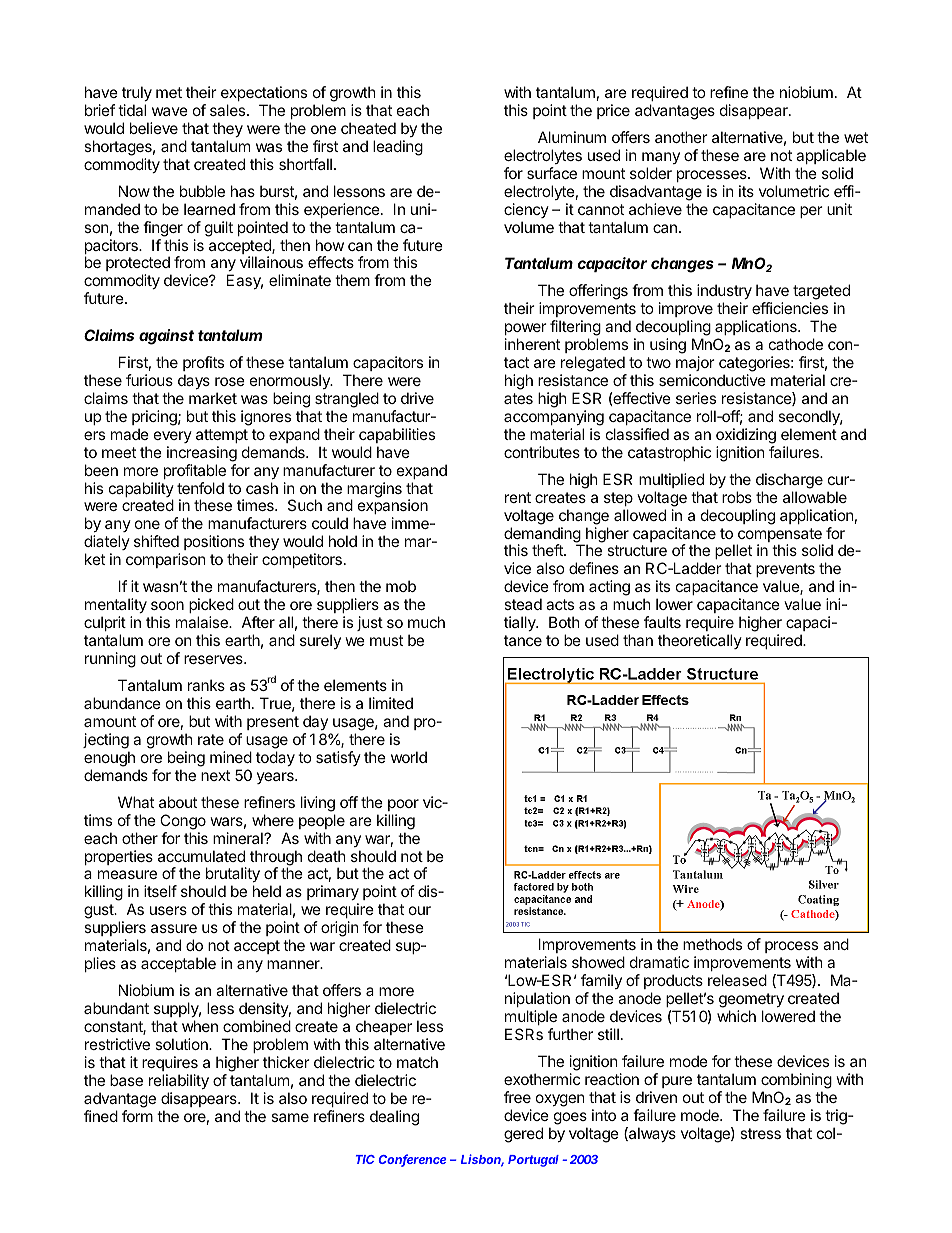  What do you see at coordinates (170, 111) in the image?
I see `wave` at bounding box center [170, 111].
